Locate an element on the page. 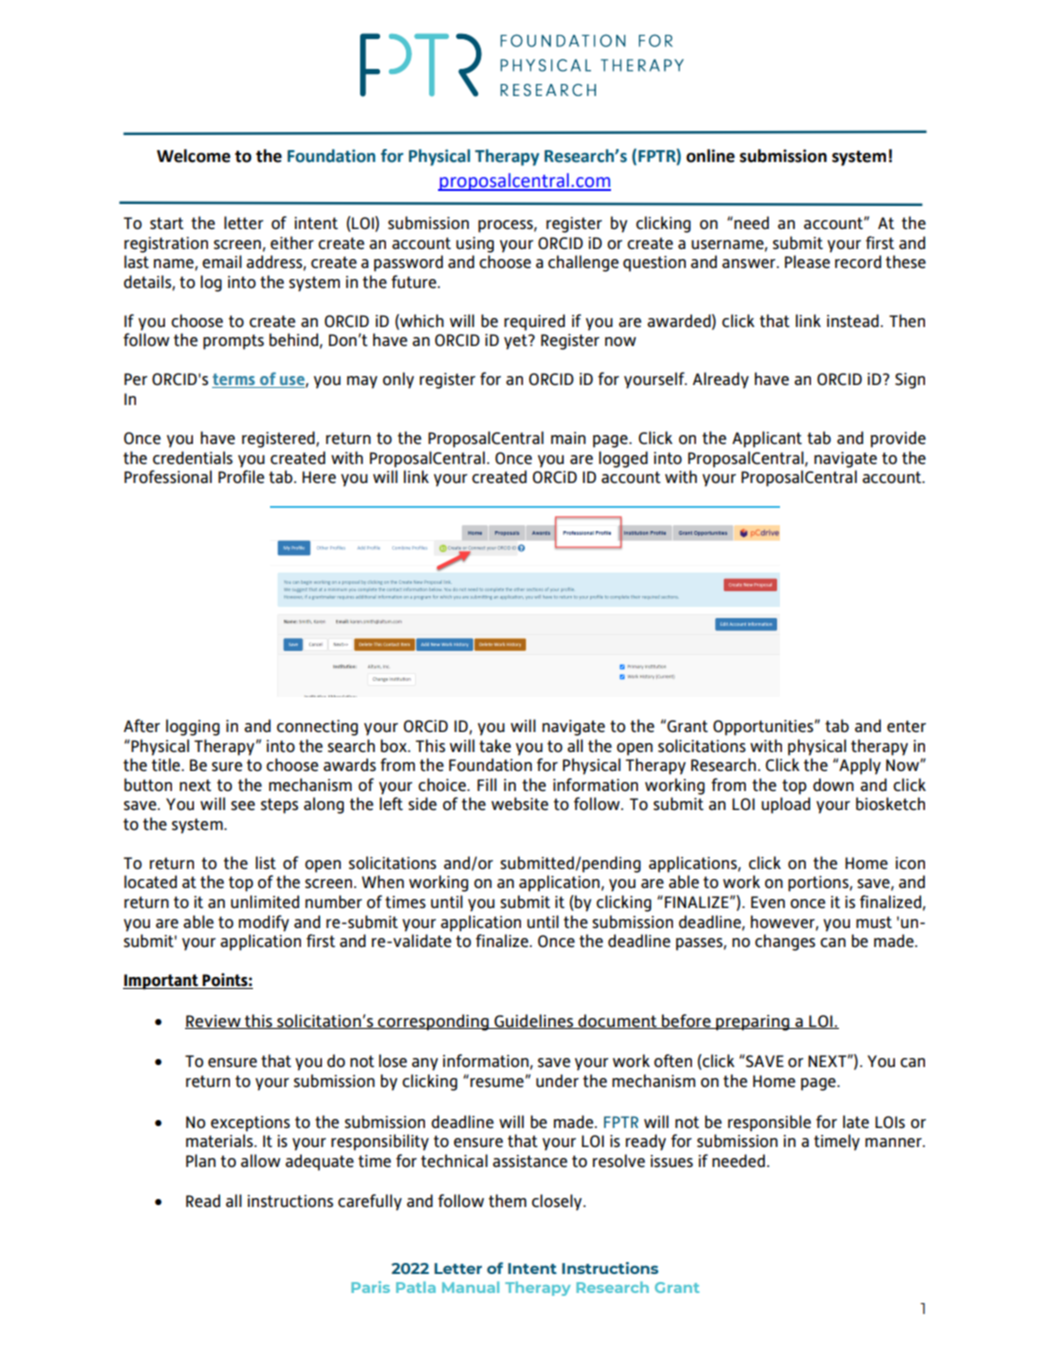 This image has height=1359, width=1050. take is located at coordinates (495, 746).
